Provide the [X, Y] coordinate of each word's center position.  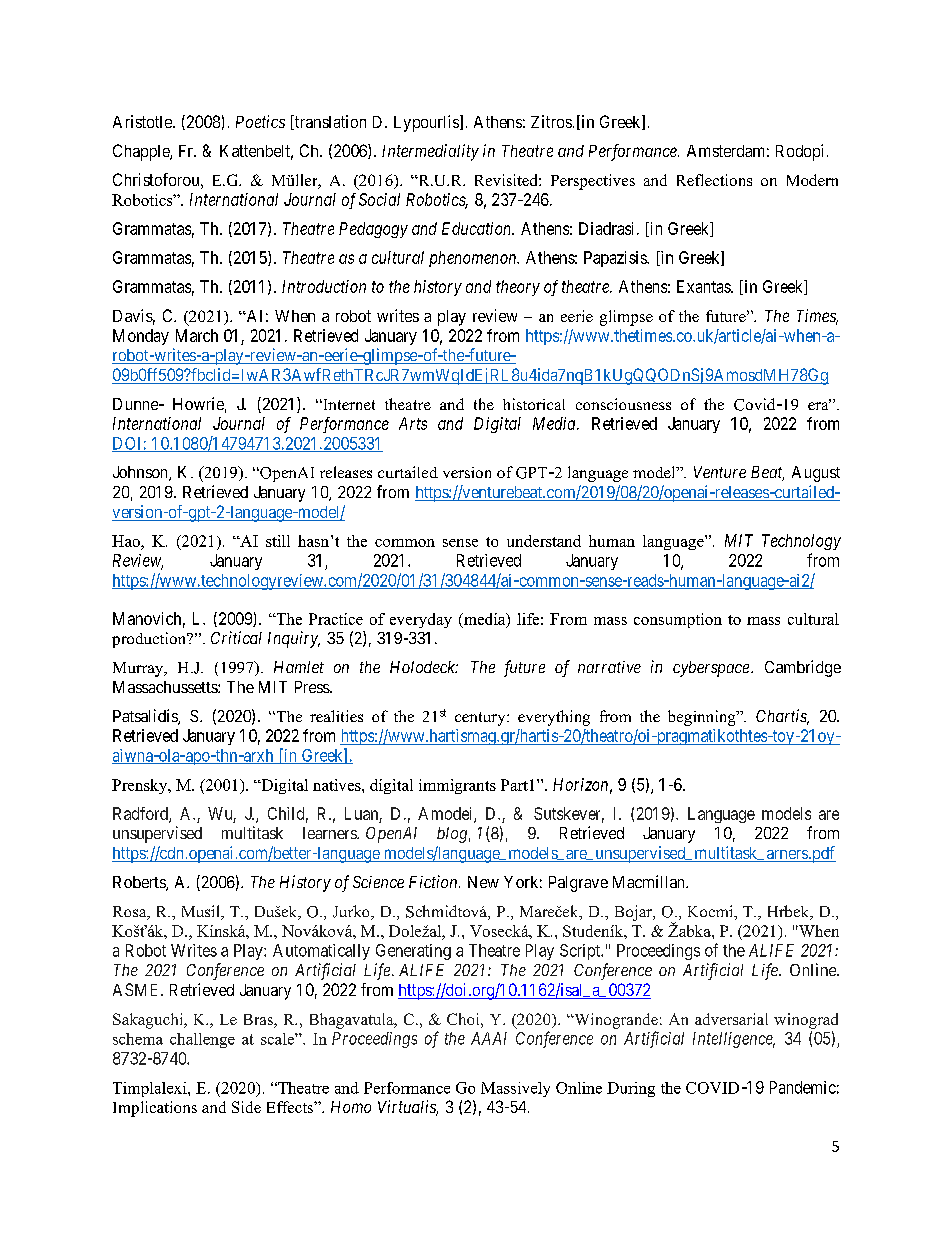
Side [246, 1107]
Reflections [714, 180]
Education [477, 228]
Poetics [260, 121]
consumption [678, 620]
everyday [421, 620]
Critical [236, 637]
